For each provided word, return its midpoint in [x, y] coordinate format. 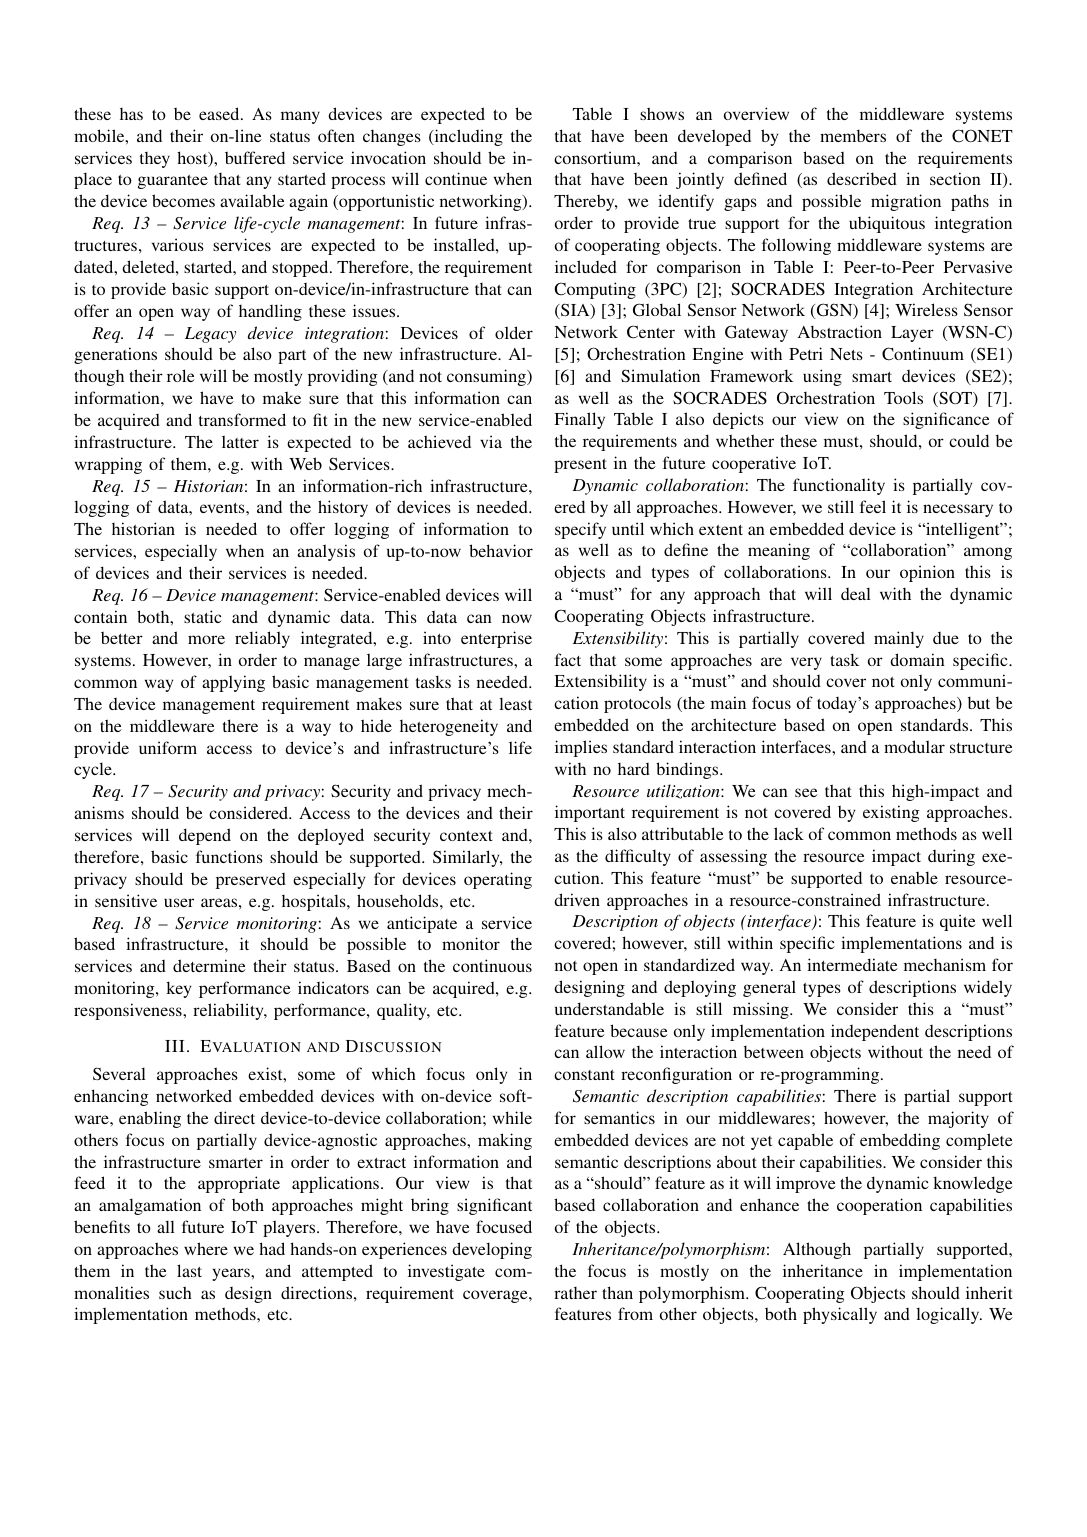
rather [575, 1293]
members [853, 135]
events [223, 508]
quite [958, 922]
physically [840, 1315]
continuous [492, 965]
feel [873, 506]
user [179, 902]
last [189, 1270]
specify [580, 530]
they [155, 160]
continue [456, 178]
